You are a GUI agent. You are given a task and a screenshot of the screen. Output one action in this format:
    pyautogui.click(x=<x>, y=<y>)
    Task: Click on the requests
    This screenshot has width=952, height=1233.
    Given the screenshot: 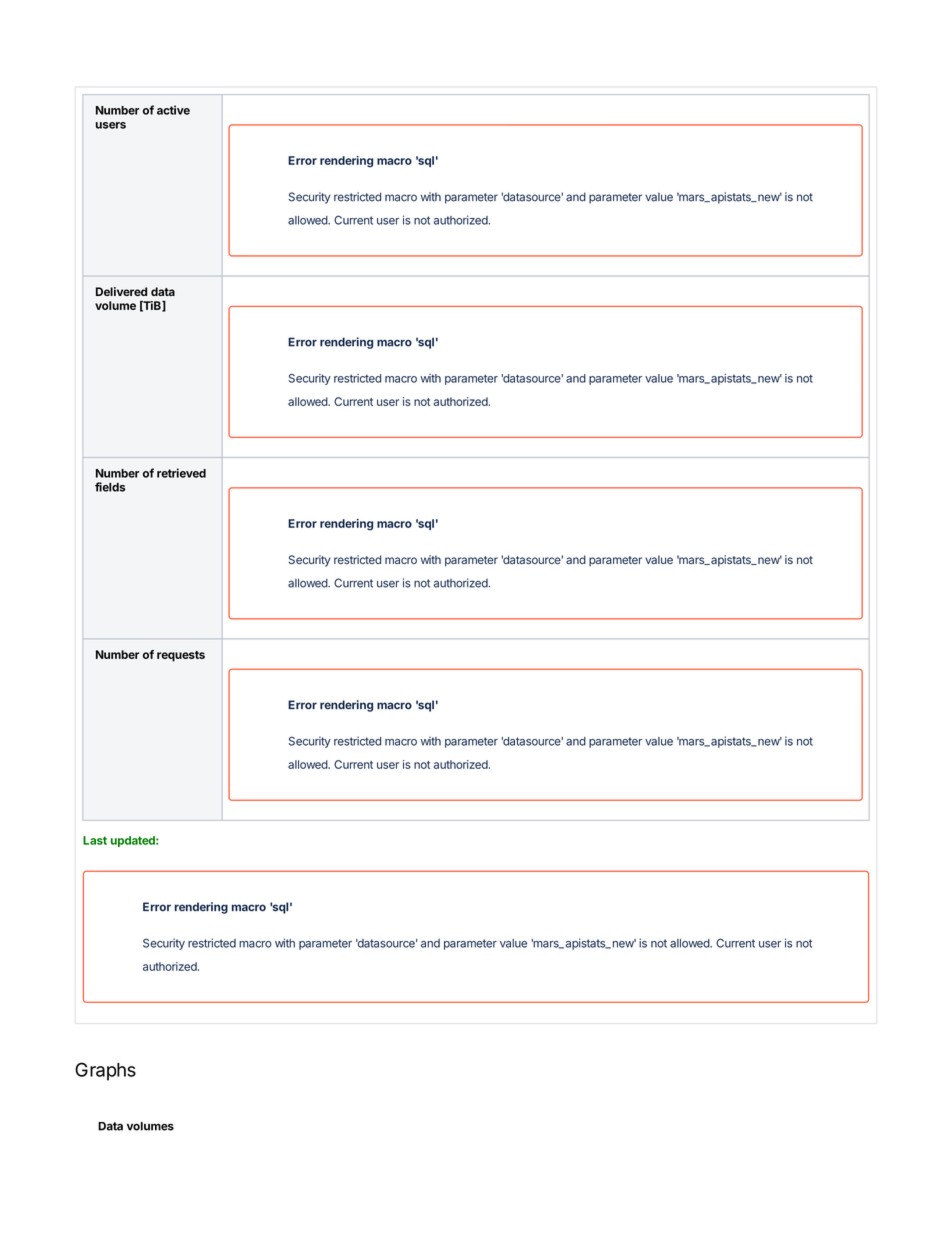 What is the action you would take?
    pyautogui.click(x=181, y=656)
